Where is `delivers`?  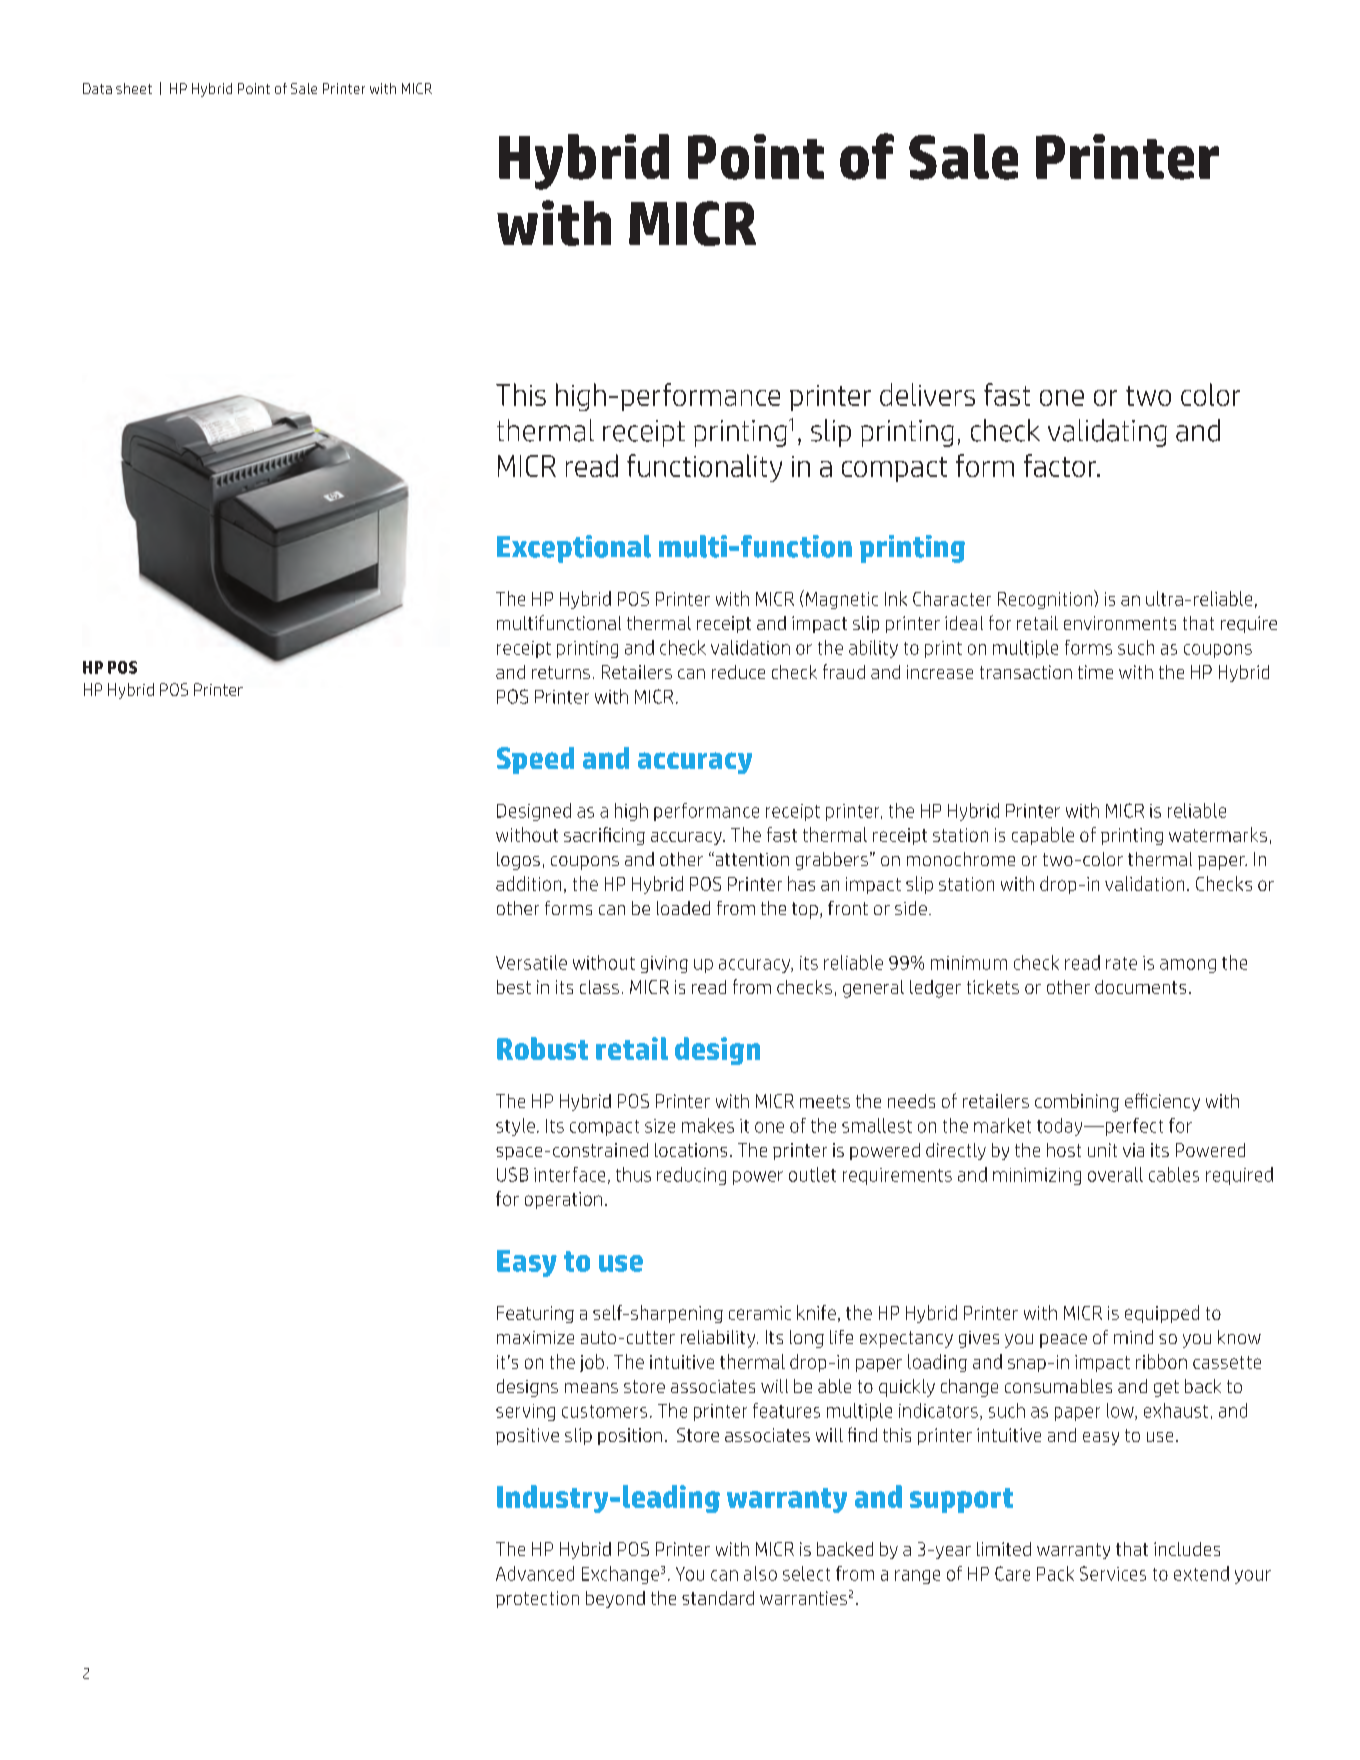
delivers is located at coordinates (927, 394).
